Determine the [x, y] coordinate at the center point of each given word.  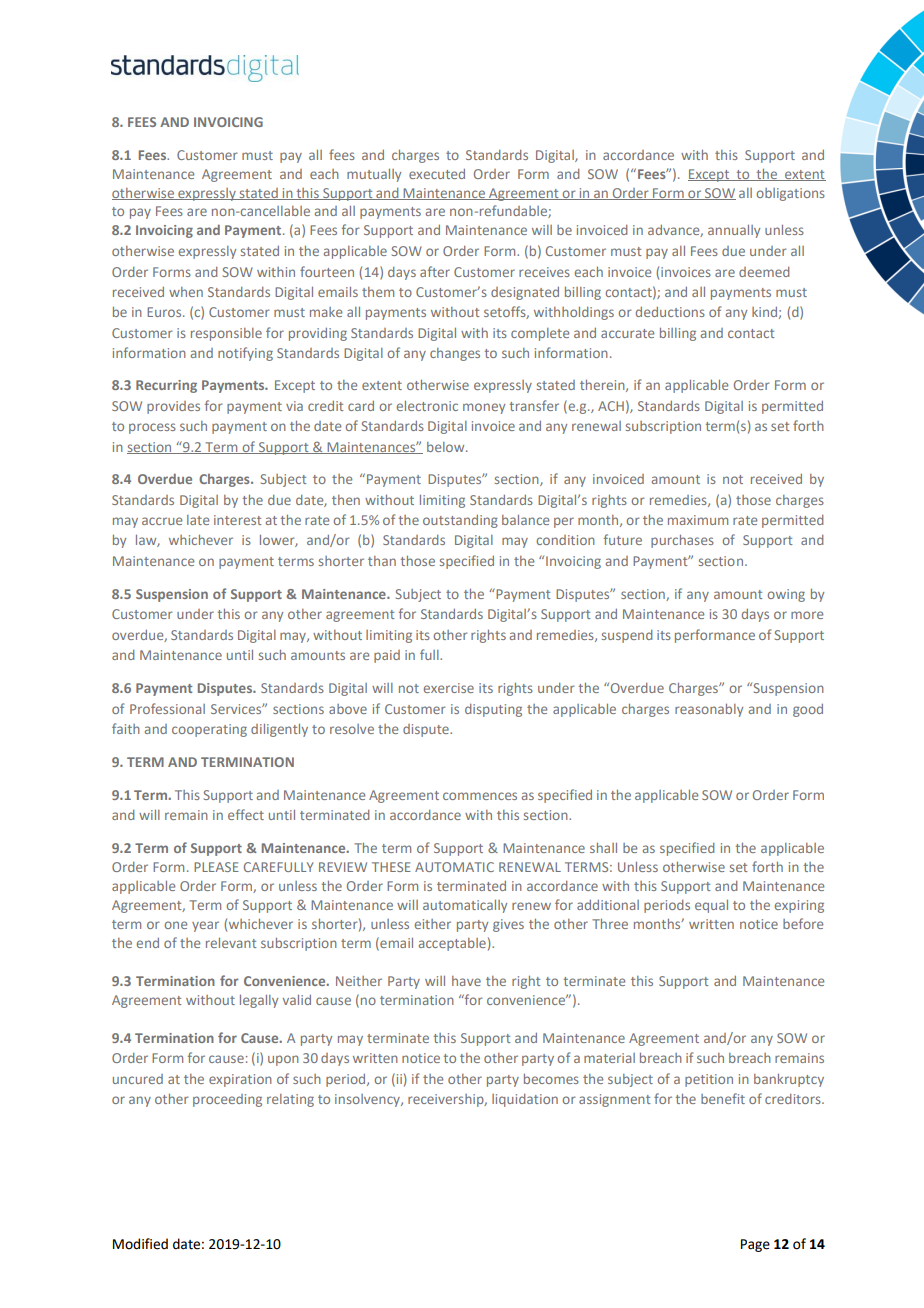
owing [786, 595]
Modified [140, 1244]
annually [734, 231]
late [198, 520]
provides [173, 407]
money [484, 408]
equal [711, 906]
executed [437, 174]
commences [480, 796]
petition [709, 1080]
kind [764, 312]
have [466, 981]
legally [259, 1001]
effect [246, 814]
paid [387, 656]
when [186, 292]
